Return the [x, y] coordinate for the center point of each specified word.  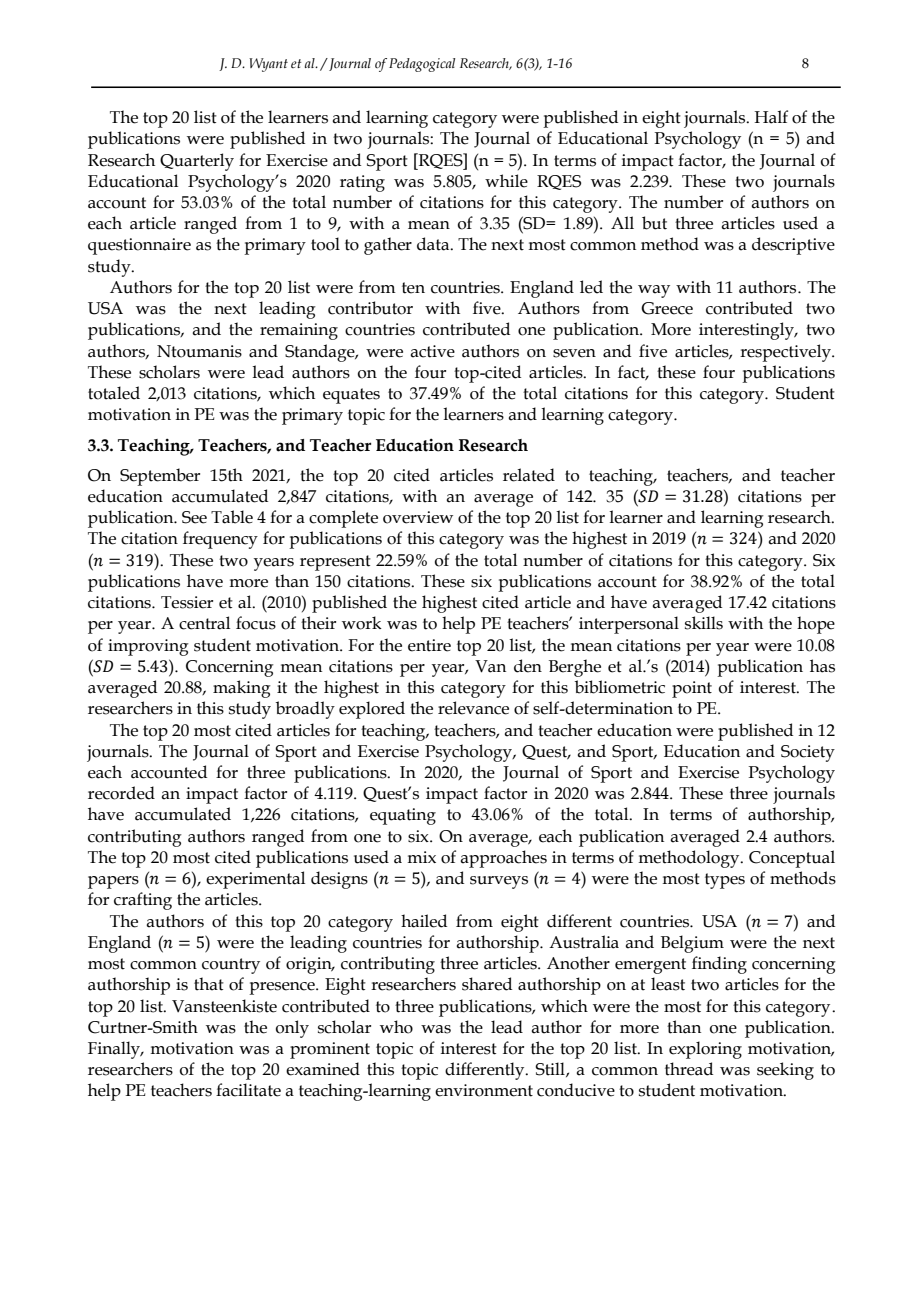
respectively [786, 353]
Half [771, 117]
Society [808, 753]
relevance [473, 708]
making [242, 689]
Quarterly [197, 162]
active [432, 351]
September [160, 477]
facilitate [248, 1090]
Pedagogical [422, 65]
